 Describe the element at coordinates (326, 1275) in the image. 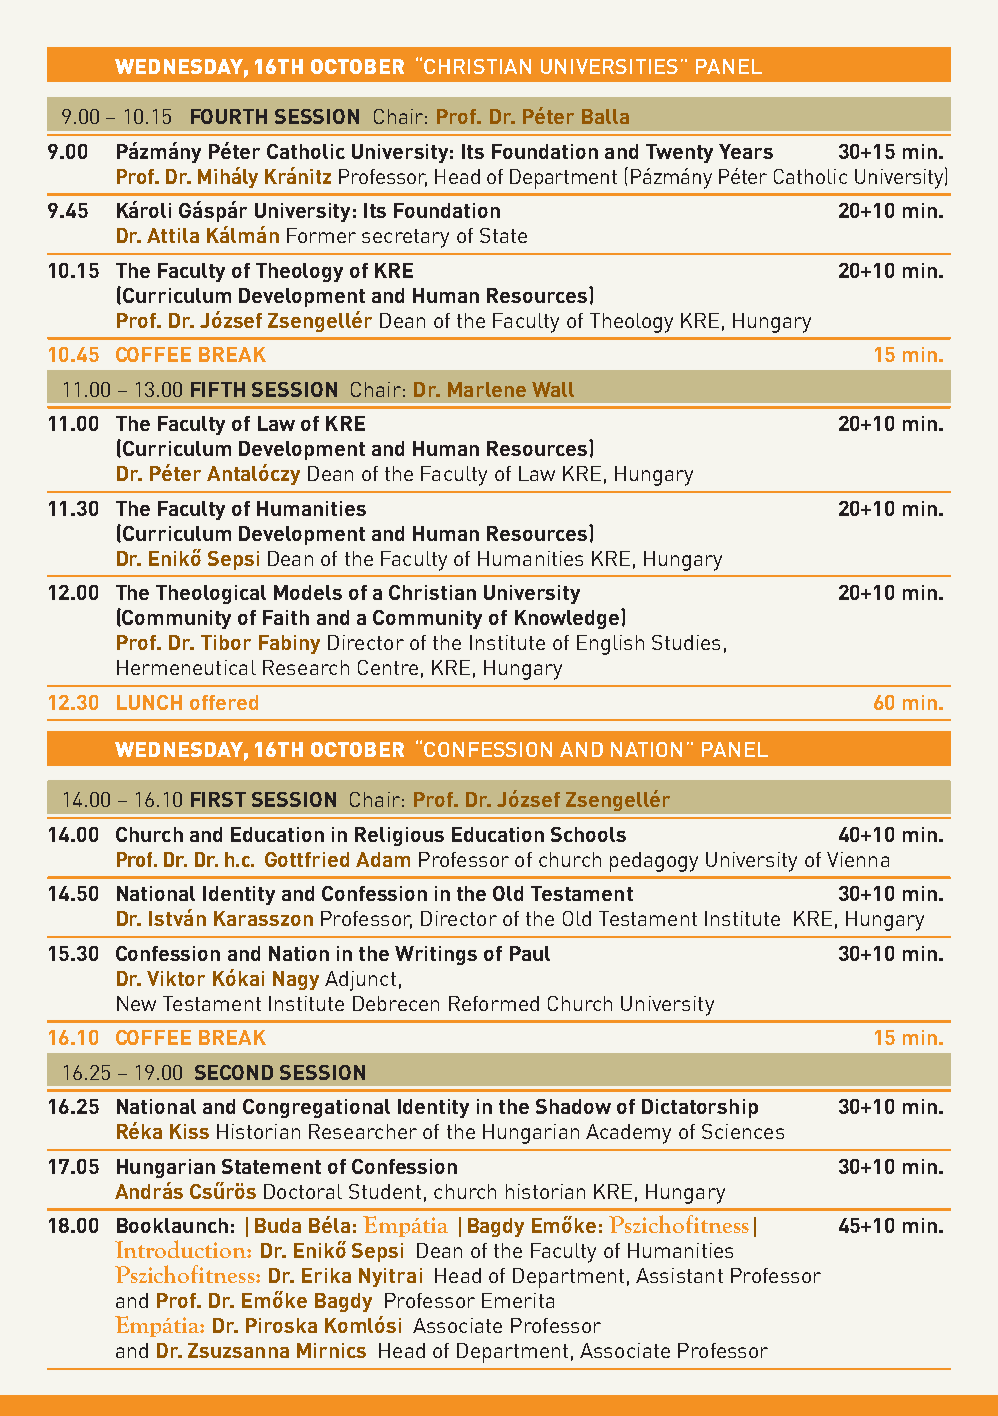

I see `Erika` at that location.
